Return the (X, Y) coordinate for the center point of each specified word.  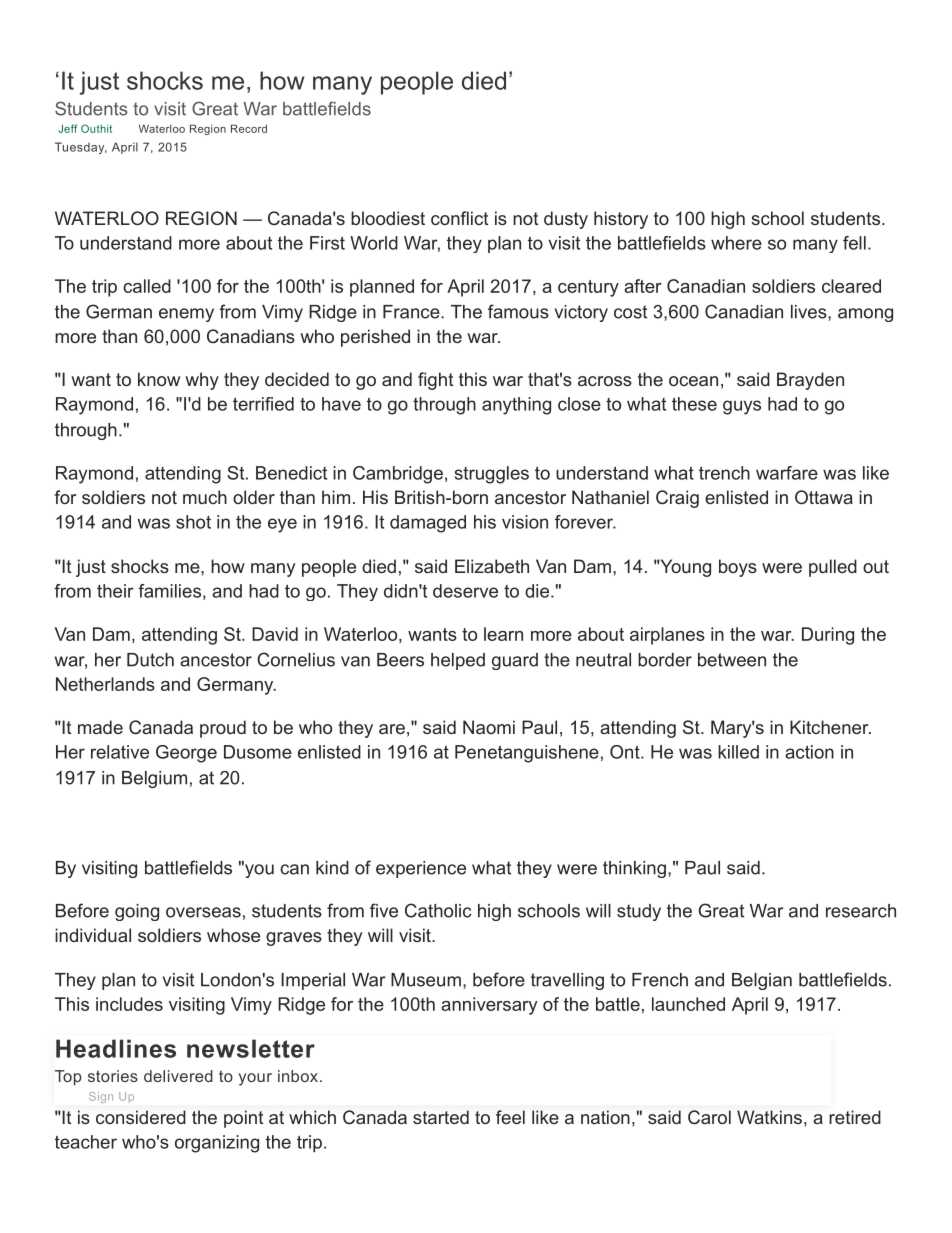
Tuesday (81, 148)
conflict (459, 218)
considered (141, 1117)
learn (503, 634)
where (736, 243)
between (732, 660)
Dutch (150, 660)
